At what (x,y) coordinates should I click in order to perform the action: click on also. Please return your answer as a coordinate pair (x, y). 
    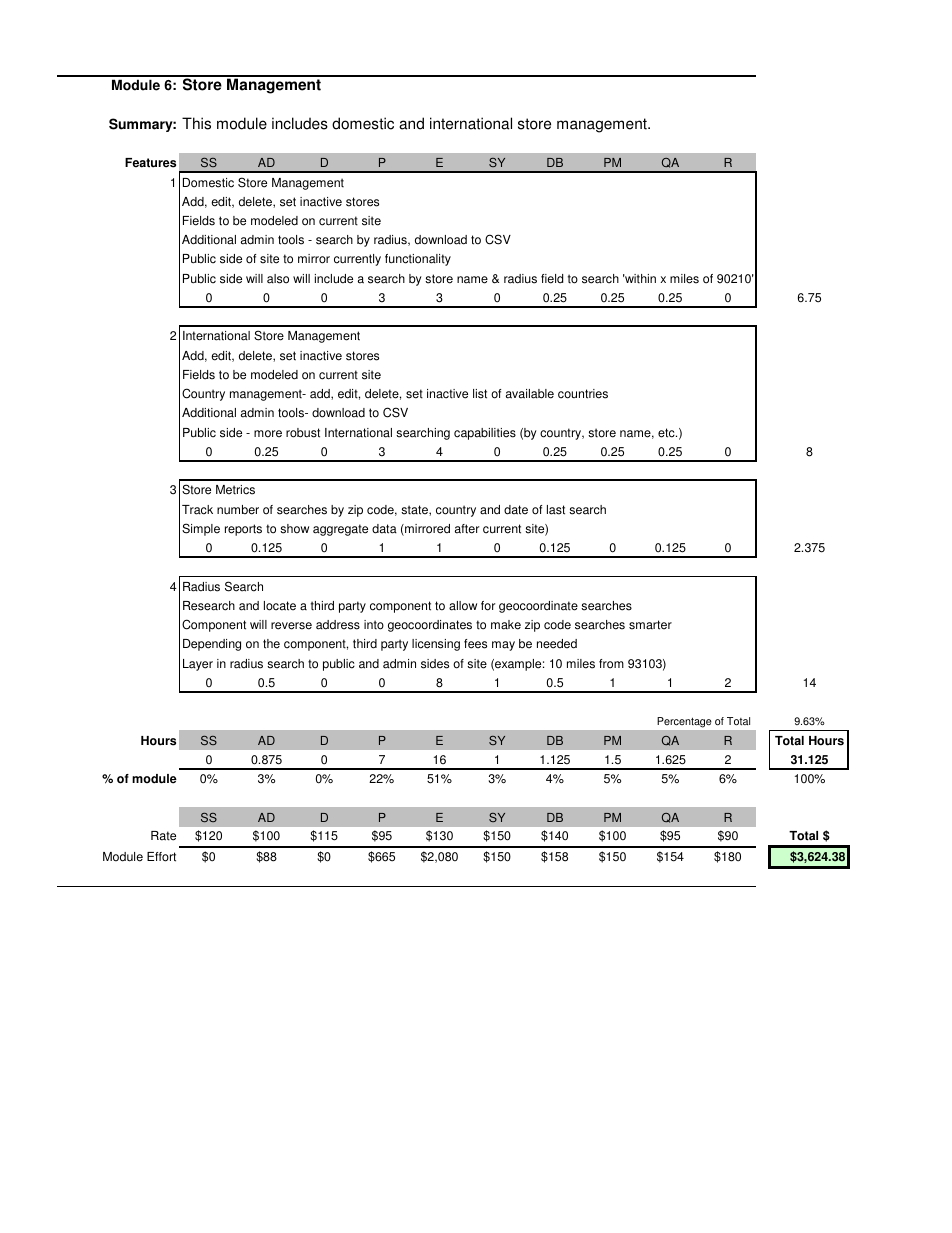
    Looking at the image, I should click on (278, 279).
